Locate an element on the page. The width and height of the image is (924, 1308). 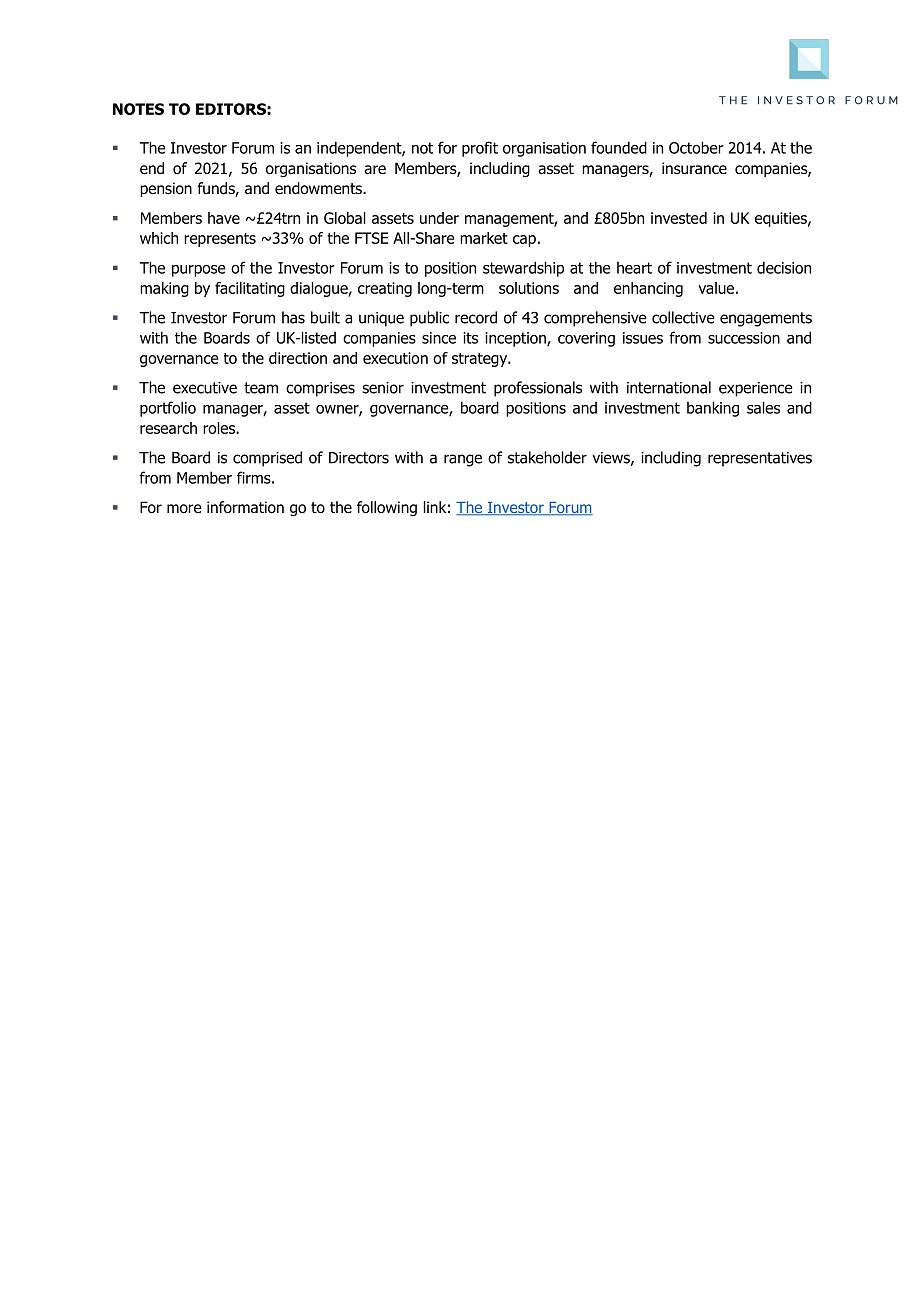
NOTES is located at coordinates (138, 109).
